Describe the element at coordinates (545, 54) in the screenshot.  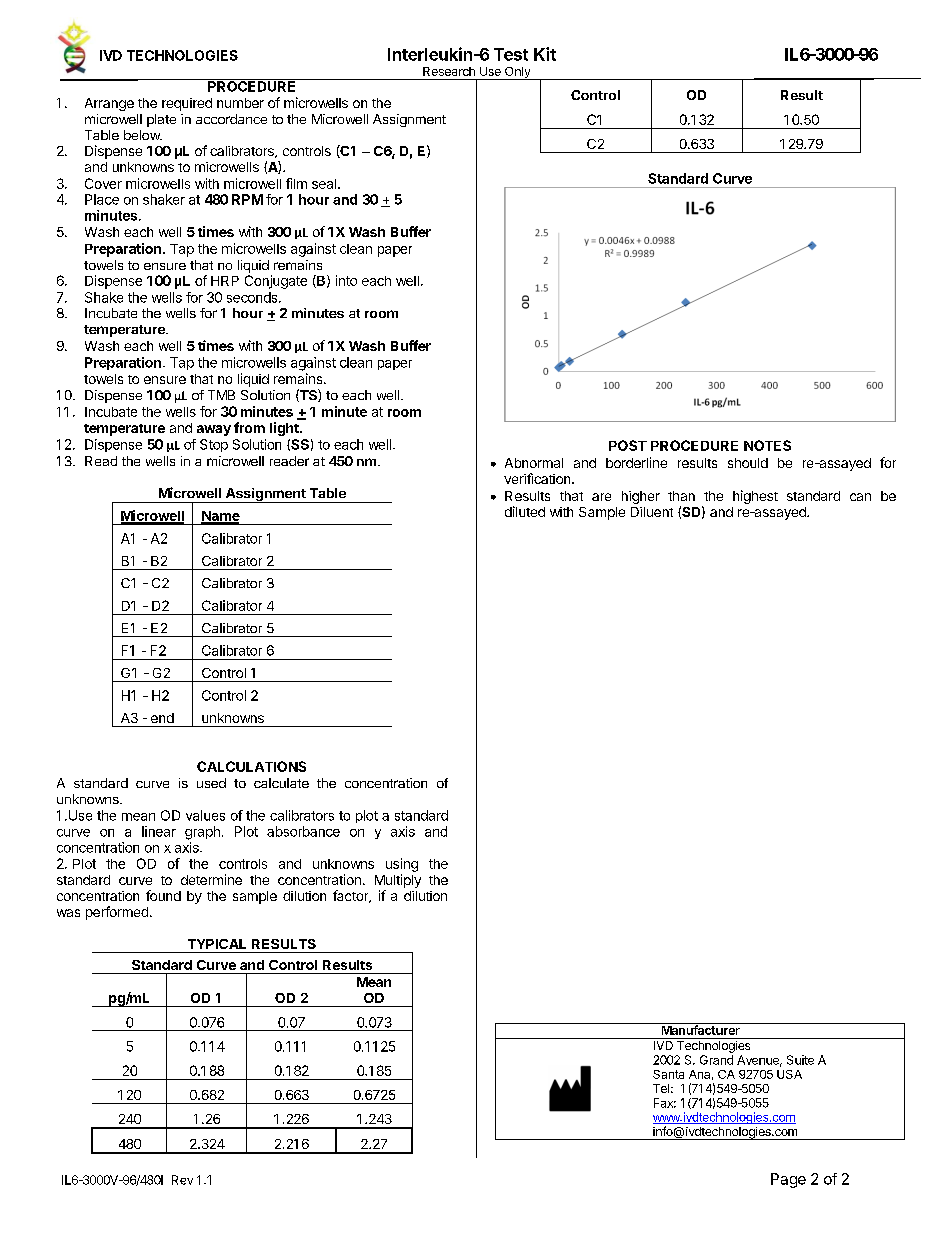
I see `Kit` at that location.
